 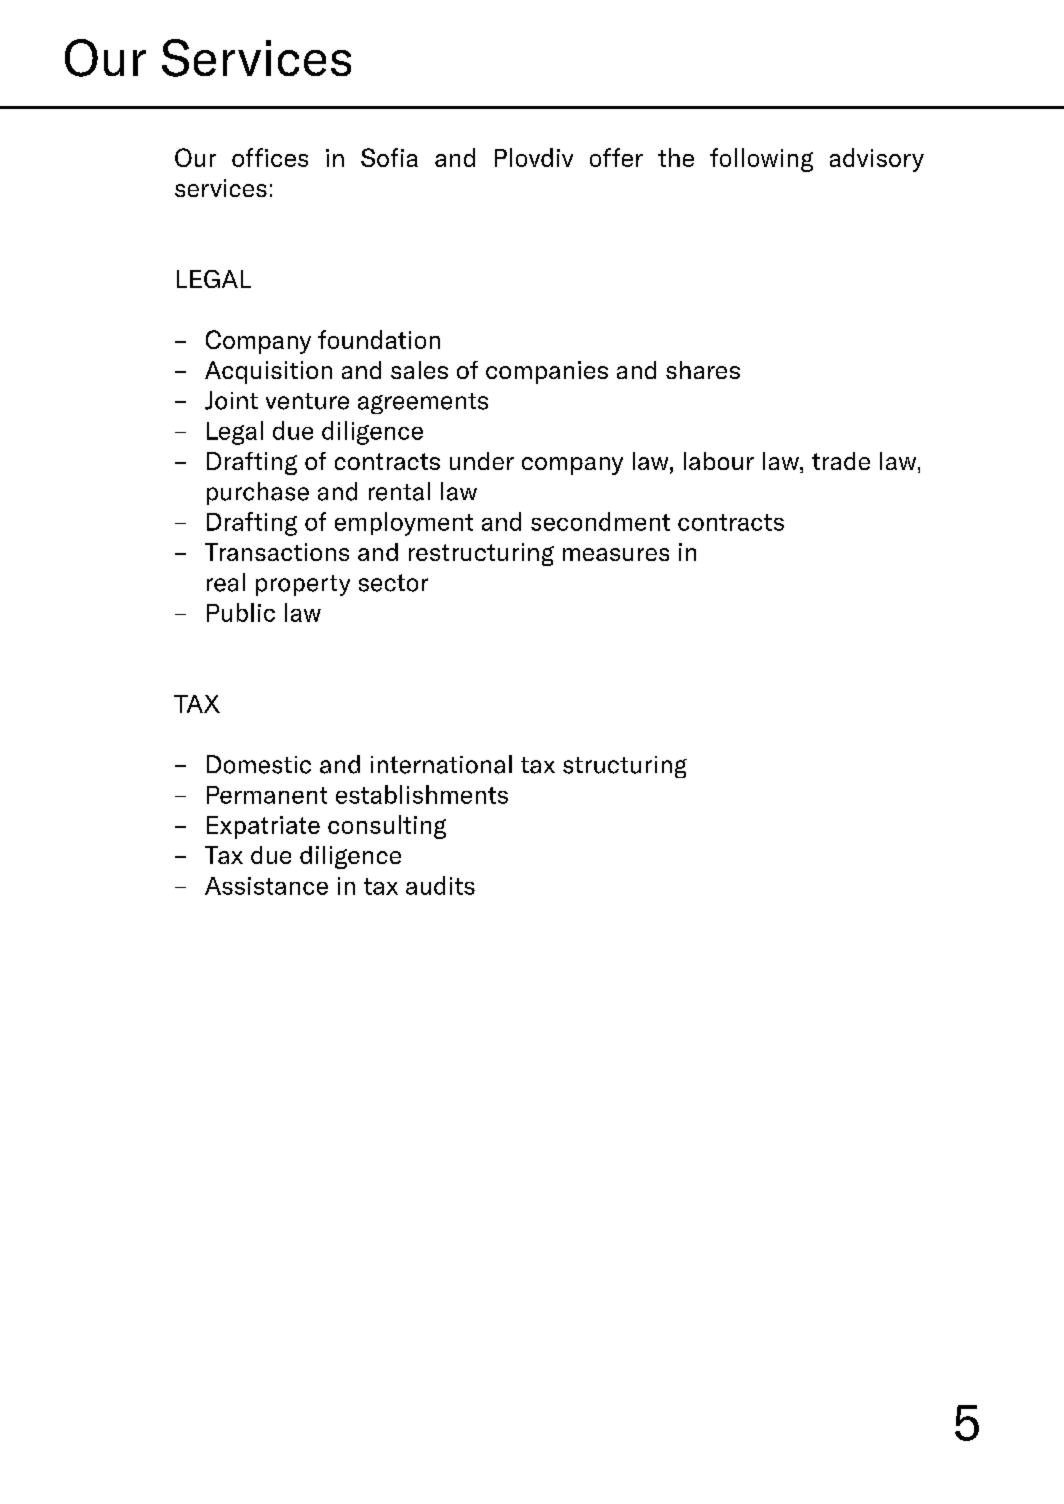 What do you see at coordinates (266, 886) in the screenshot?
I see `Assistance` at bounding box center [266, 886].
